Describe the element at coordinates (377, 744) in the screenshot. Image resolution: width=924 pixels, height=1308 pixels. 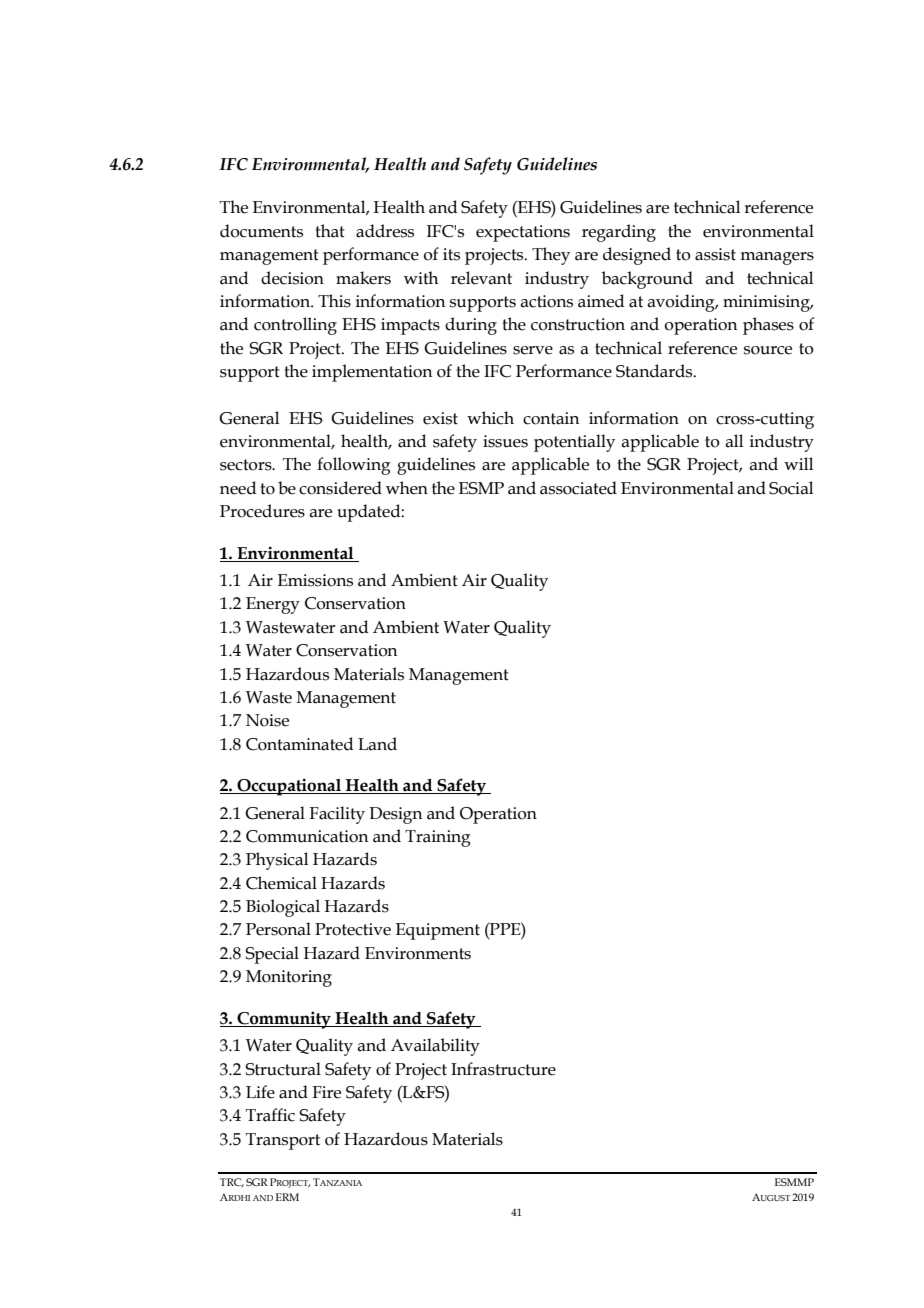
I see `Land` at that location.
